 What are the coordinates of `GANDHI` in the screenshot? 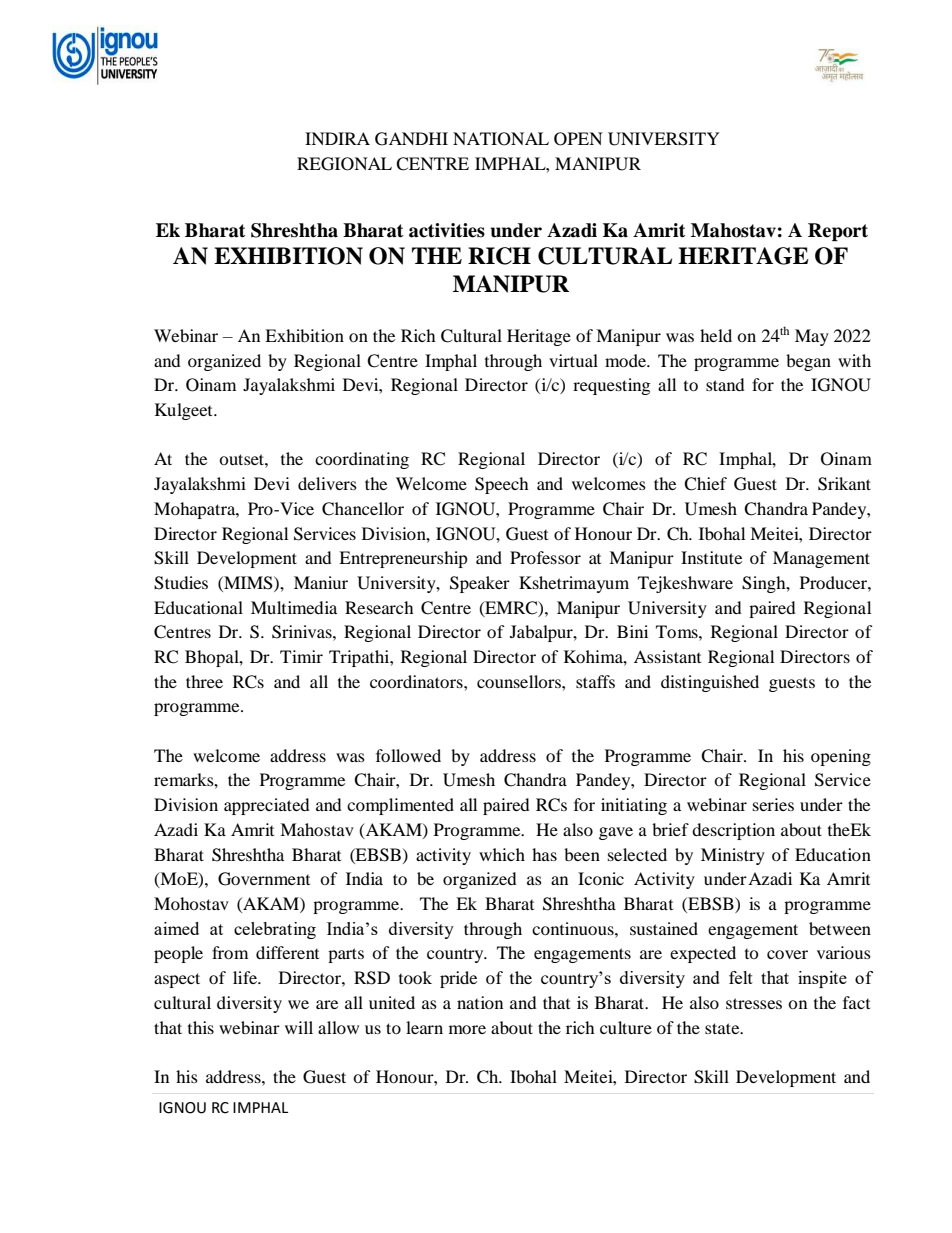 It's located at (411, 139).
